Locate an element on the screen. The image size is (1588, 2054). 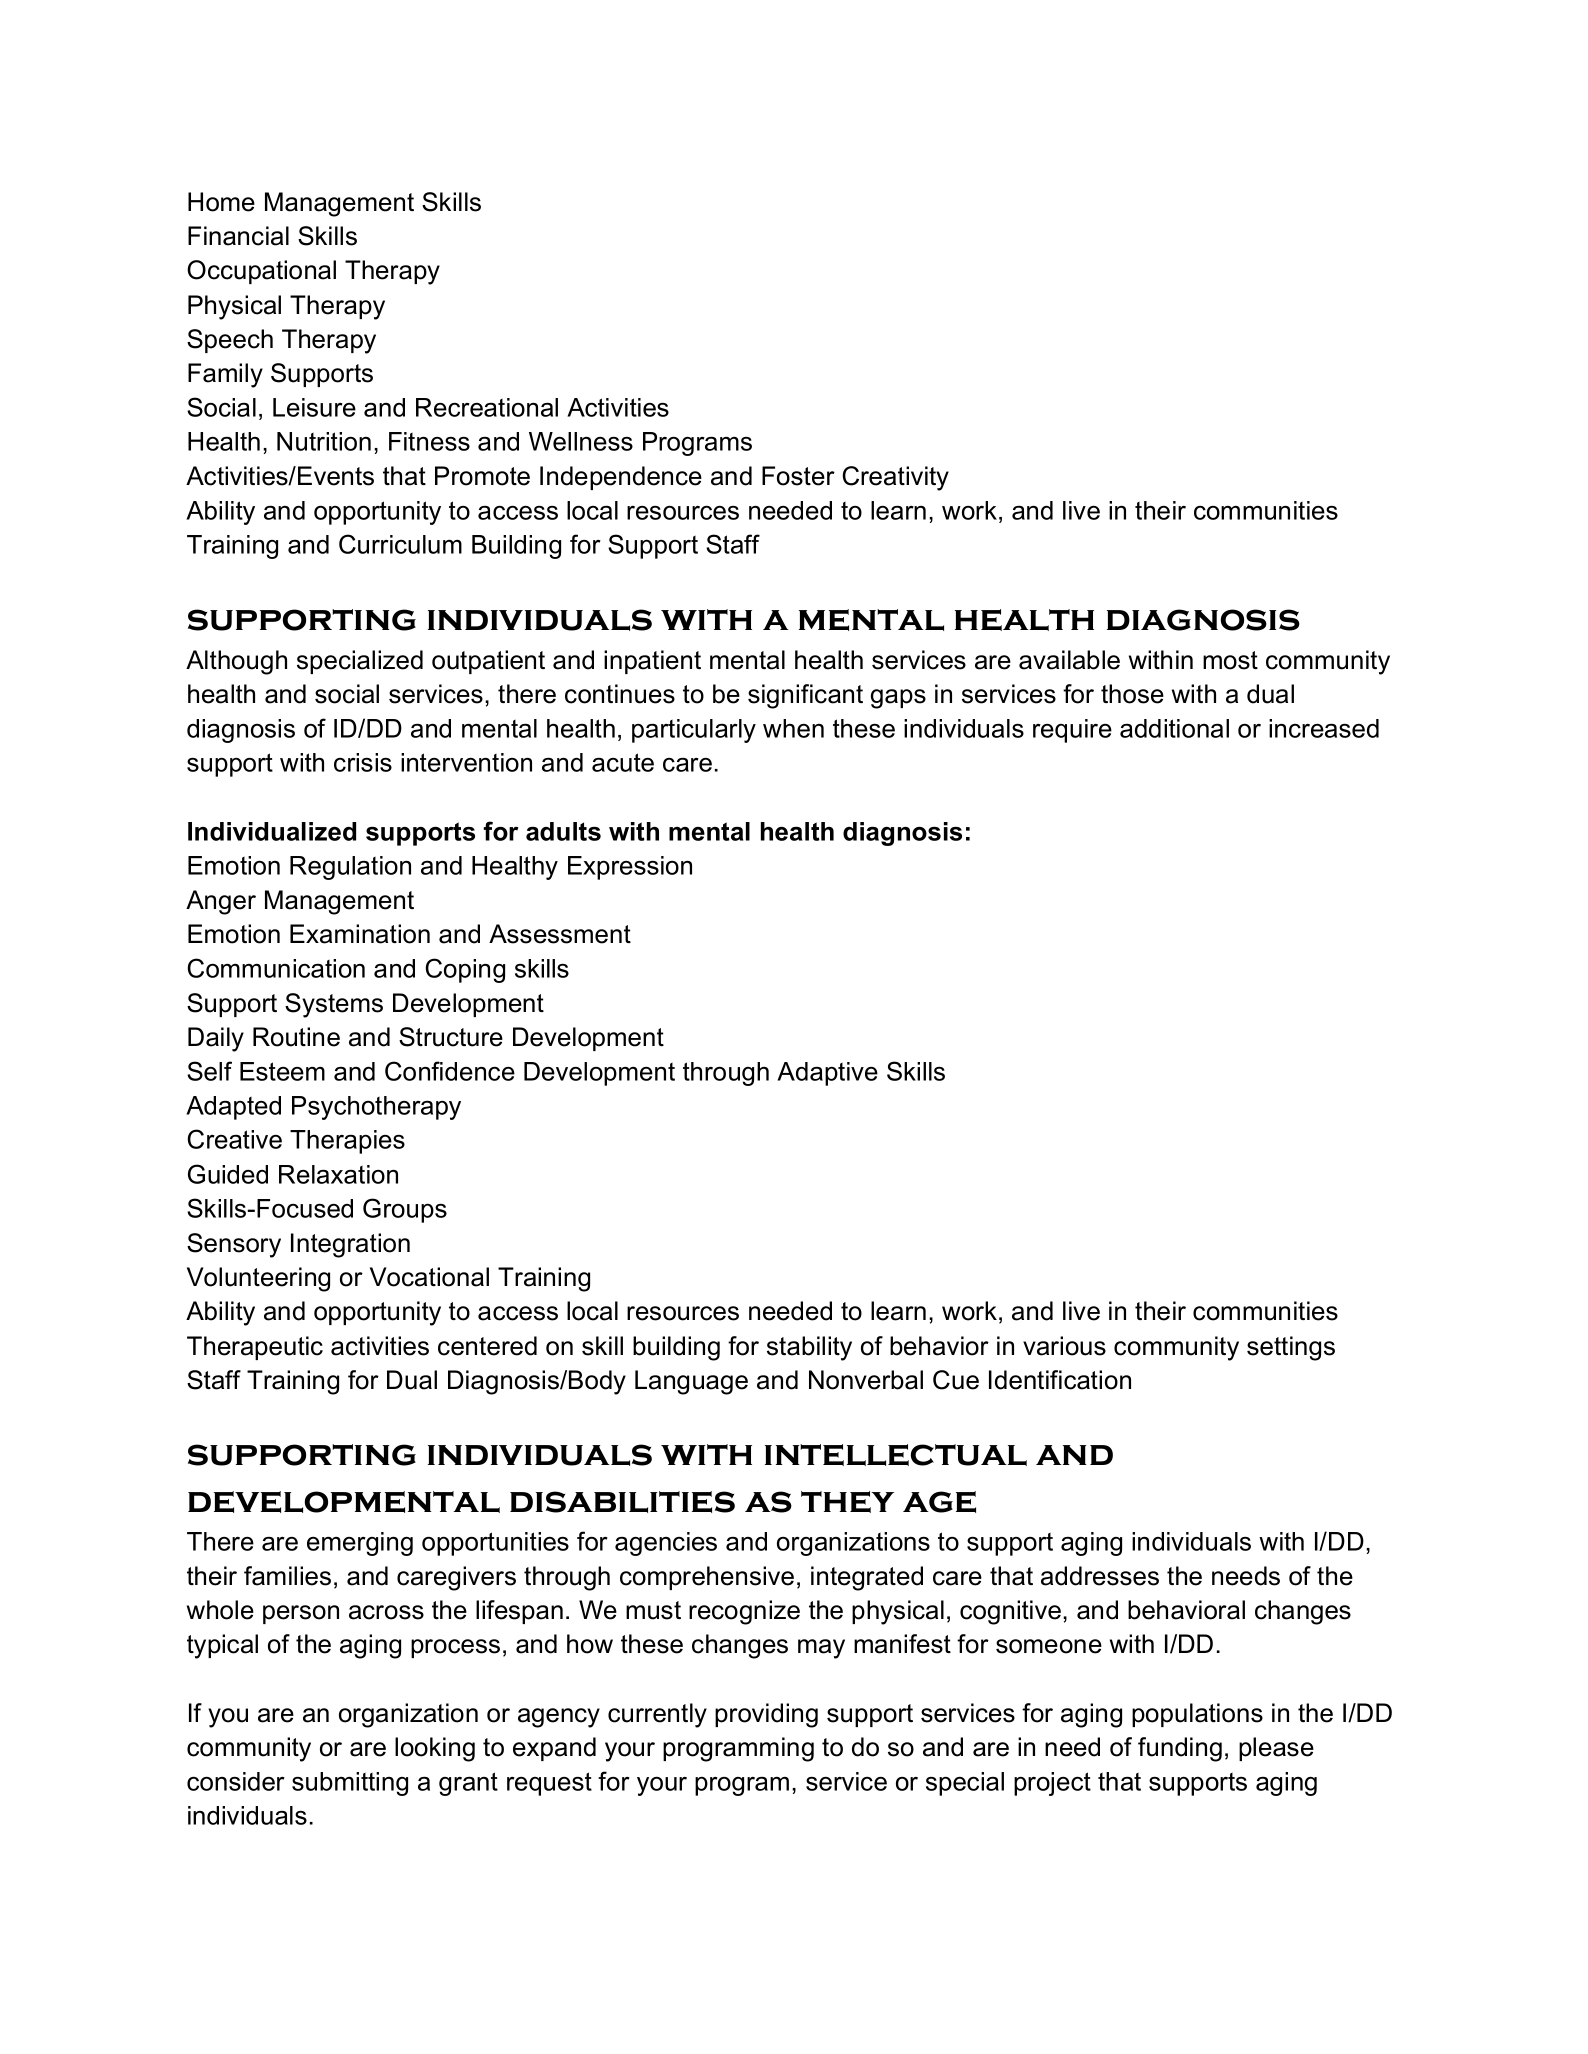
providing is located at coordinates (766, 1715).
